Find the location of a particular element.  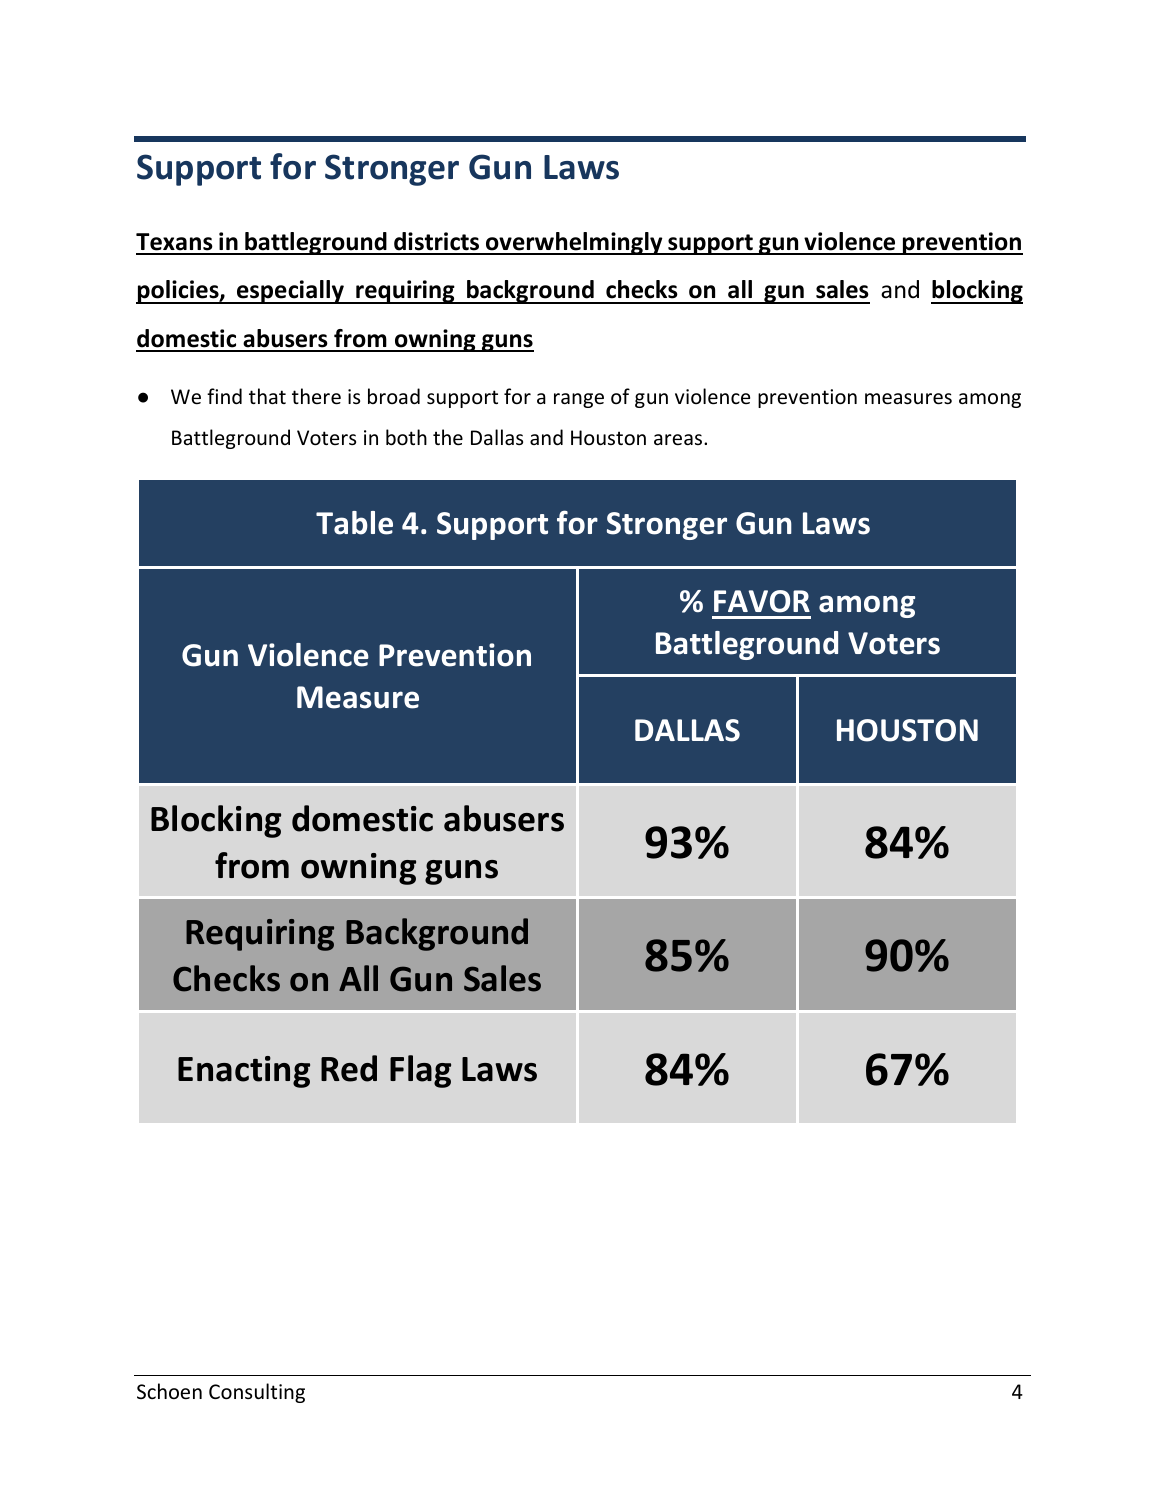

especially is located at coordinates (290, 292).
